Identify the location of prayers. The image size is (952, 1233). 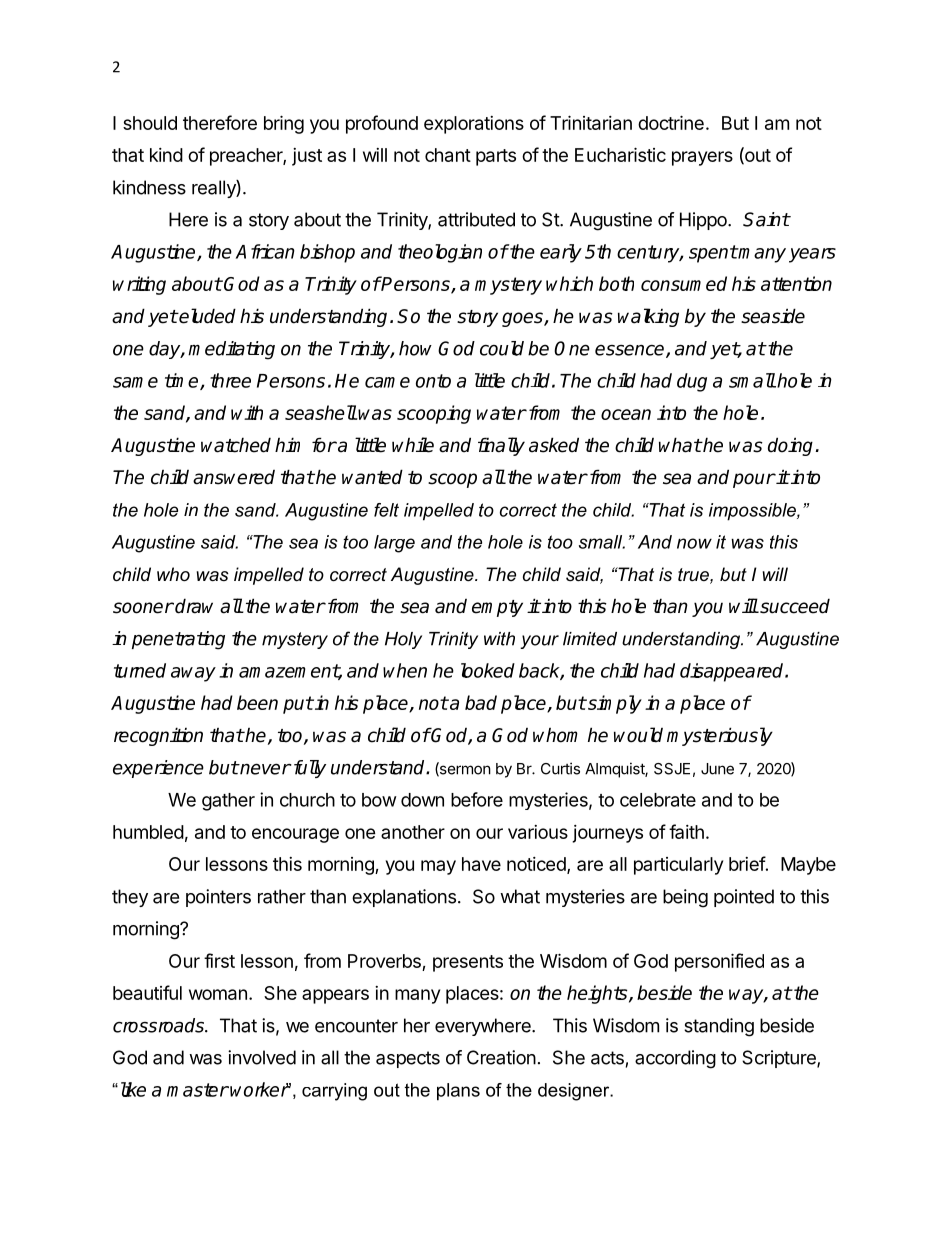
(702, 158).
